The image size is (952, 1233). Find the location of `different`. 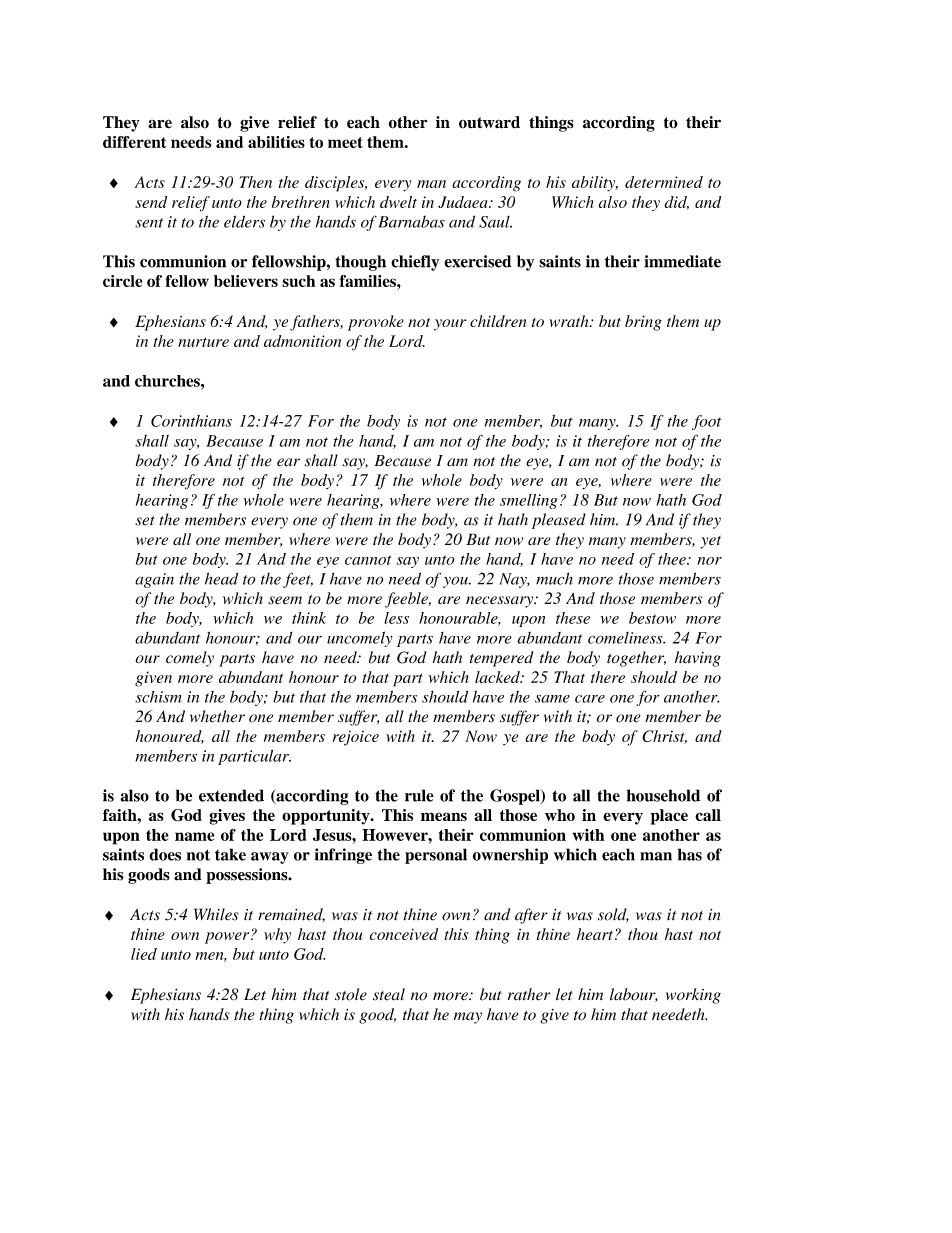

different is located at coordinates (134, 142).
